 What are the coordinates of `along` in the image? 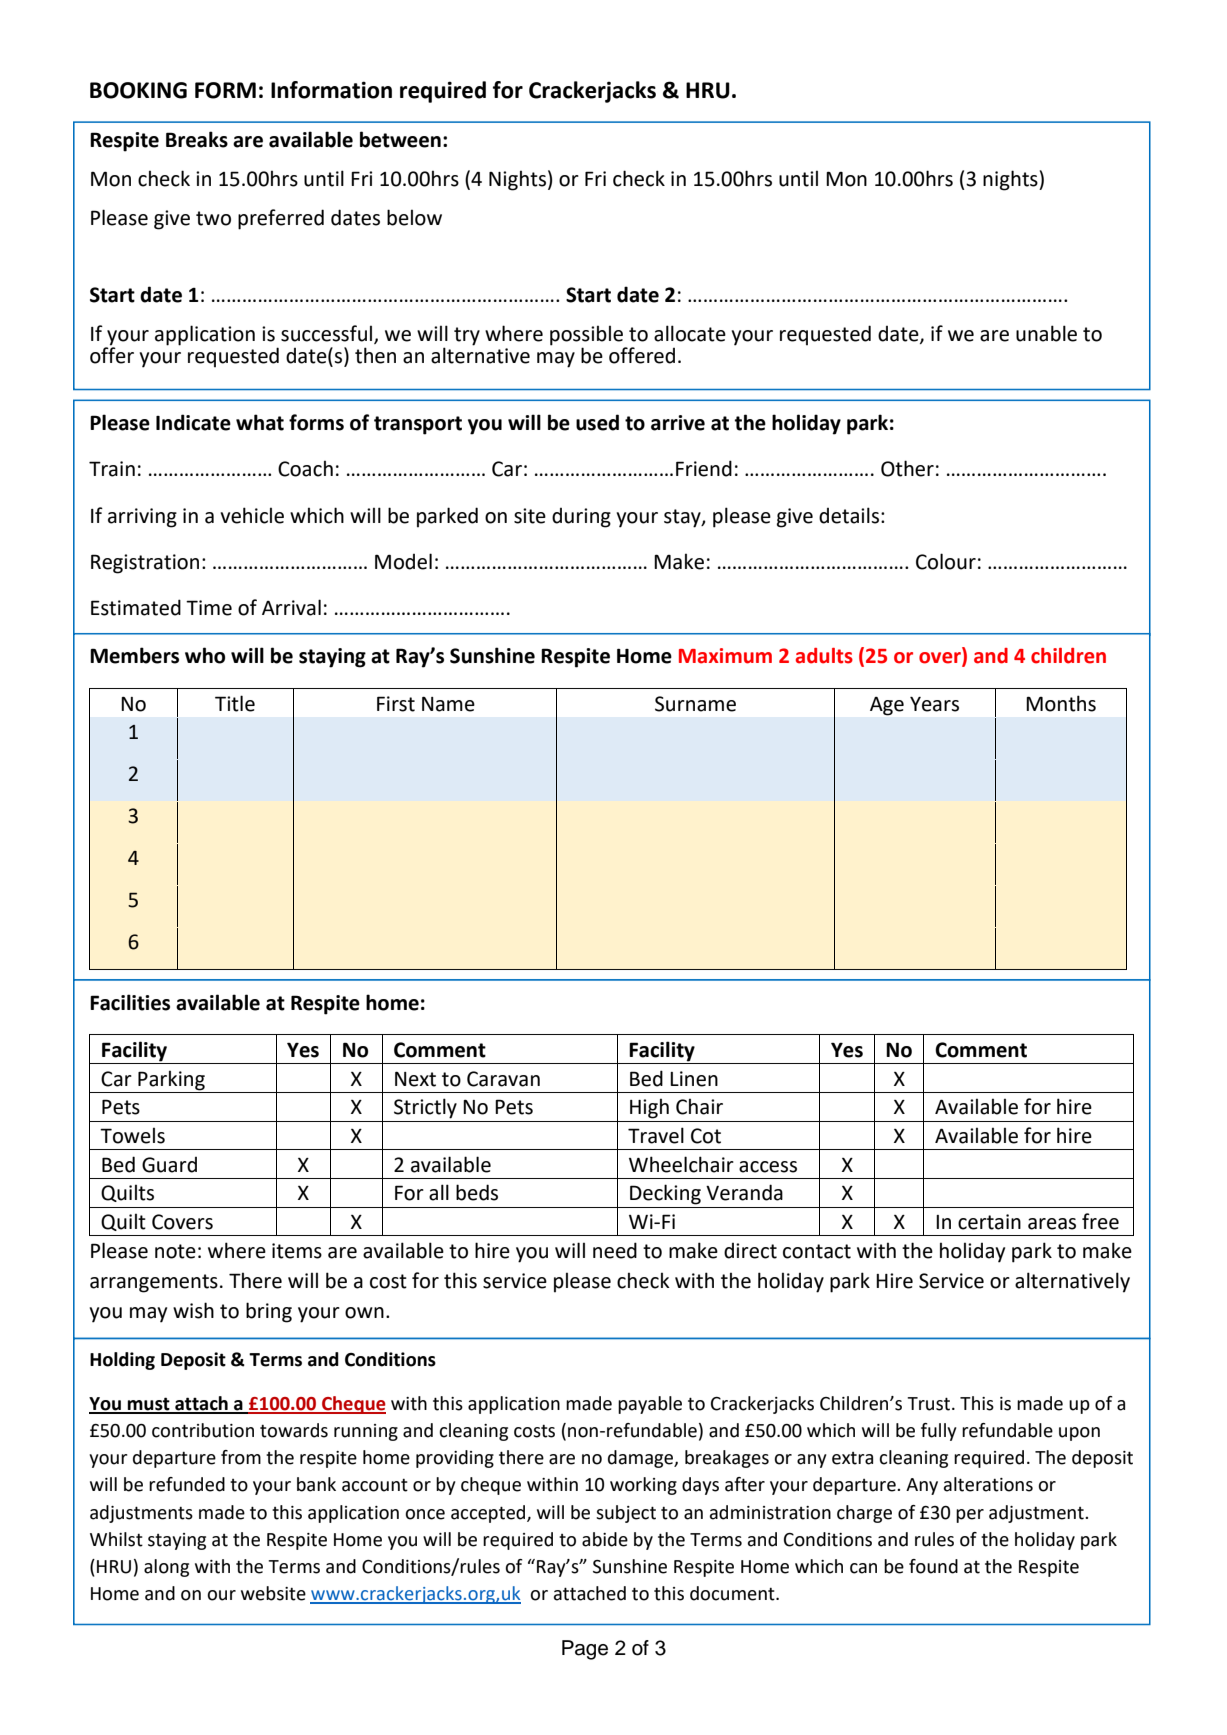 It's located at (166, 1568).
